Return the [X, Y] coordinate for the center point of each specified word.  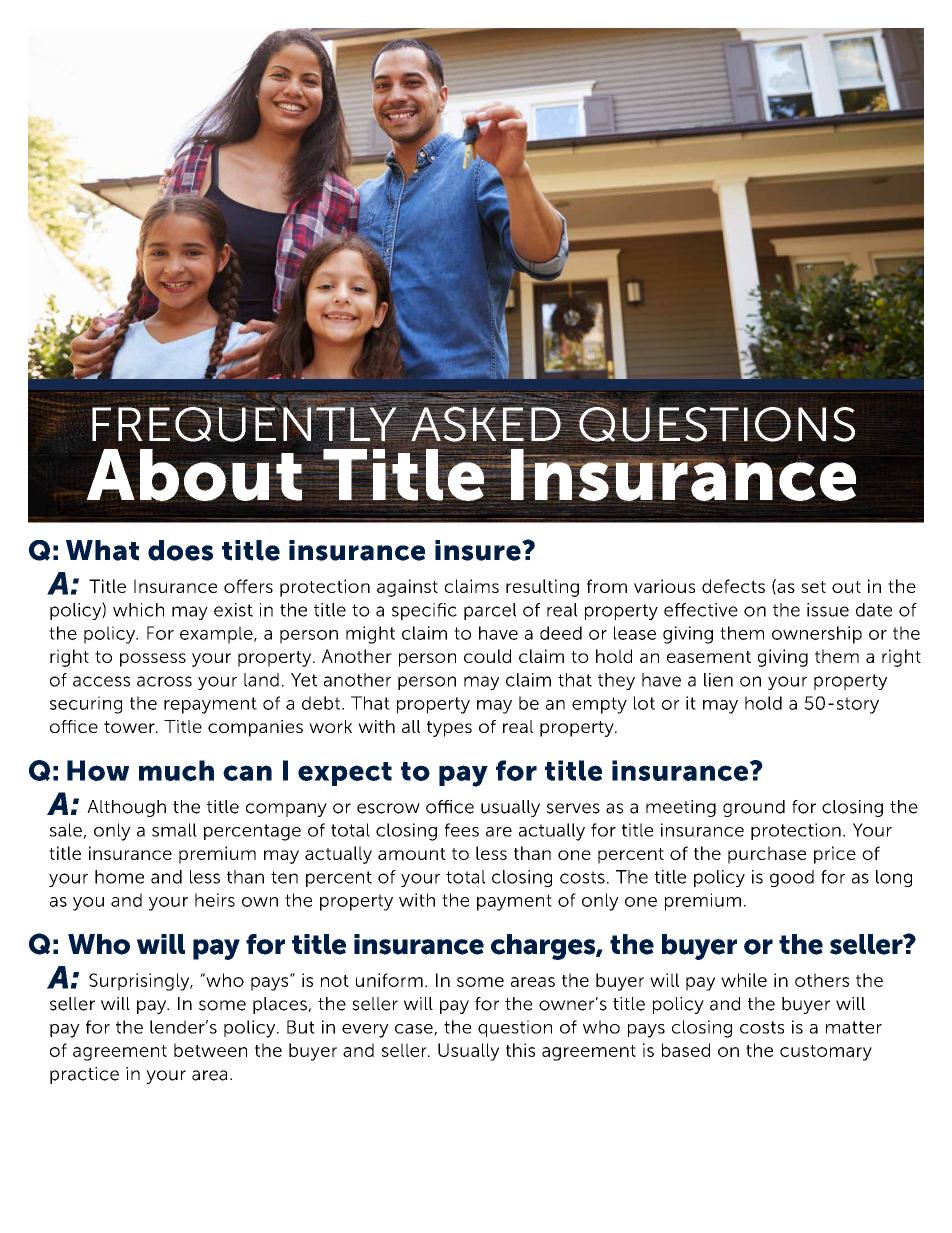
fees [462, 830]
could [487, 656]
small [174, 830]
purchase [767, 855]
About [195, 475]
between [210, 1050]
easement [709, 657]
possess [153, 660]
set [813, 587]
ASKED [486, 423]
